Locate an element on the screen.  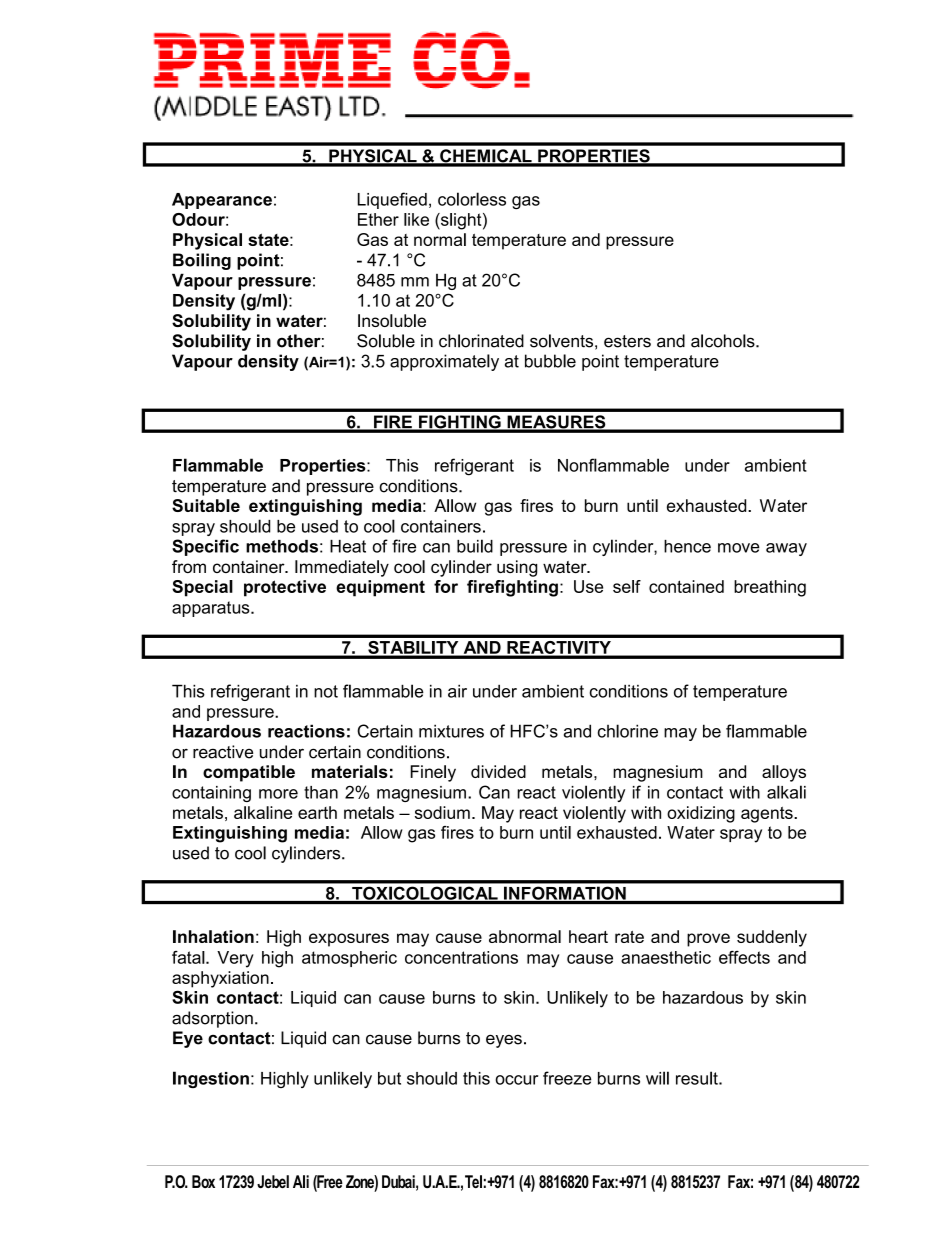
colorless is located at coordinates (472, 199).
